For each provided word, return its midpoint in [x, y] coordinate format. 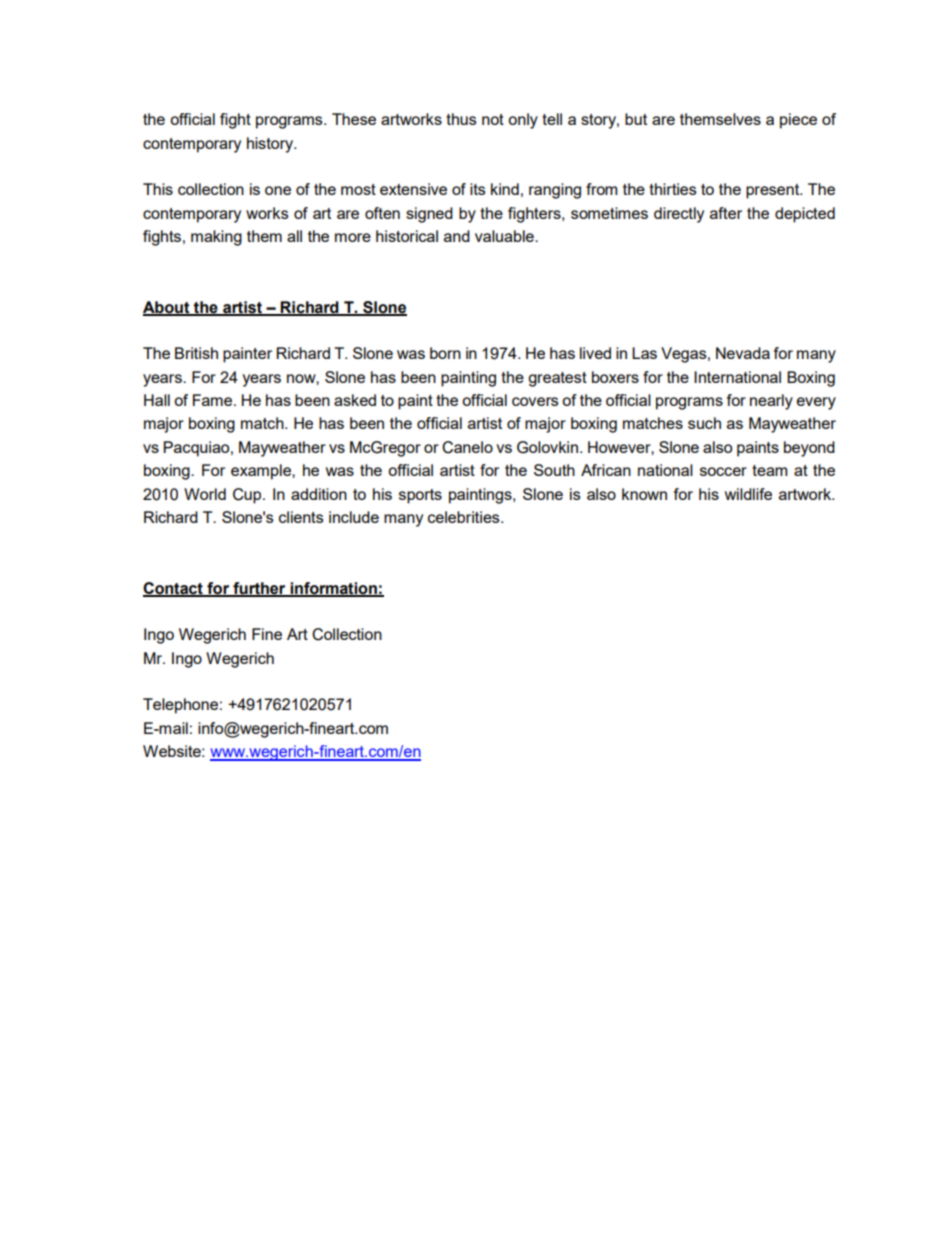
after [726, 213]
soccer [723, 471]
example [262, 472]
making [216, 238]
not [493, 119]
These [354, 119]
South [554, 470]
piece [798, 121]
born [445, 353]
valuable [505, 236]
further [259, 589]
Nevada [743, 353]
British [196, 353]
